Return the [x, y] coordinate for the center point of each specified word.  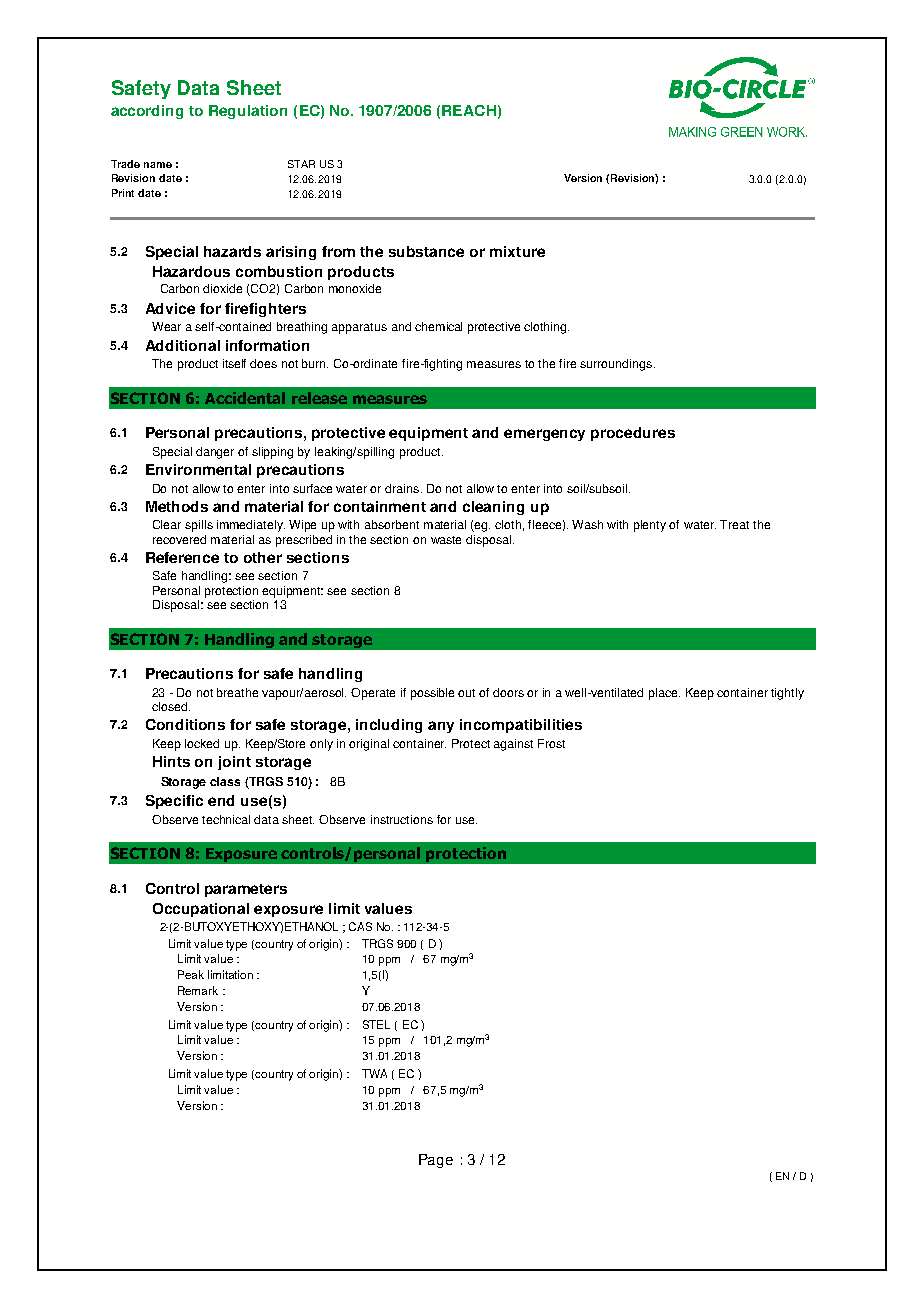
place [664, 694]
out [466, 693]
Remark [198, 990]
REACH [469, 110]
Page [436, 1161]
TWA [374, 1073]
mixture [517, 251]
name [158, 165]
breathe [237, 692]
